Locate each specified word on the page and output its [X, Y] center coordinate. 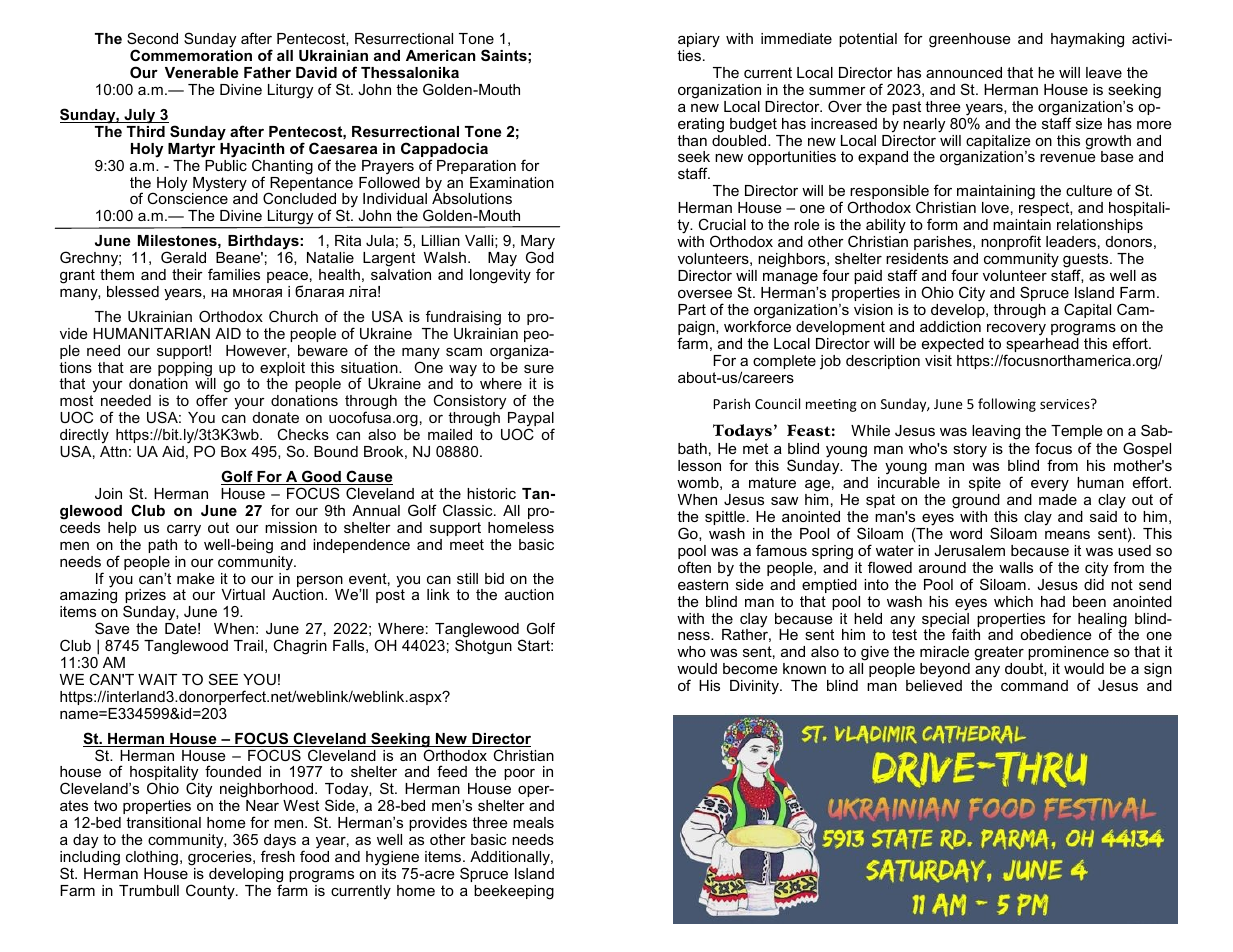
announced [964, 72]
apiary [699, 40]
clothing [152, 858]
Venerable [201, 72]
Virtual [243, 594]
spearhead [1042, 346]
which [1013, 601]
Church [293, 316]
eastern [703, 584]
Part [692, 309]
